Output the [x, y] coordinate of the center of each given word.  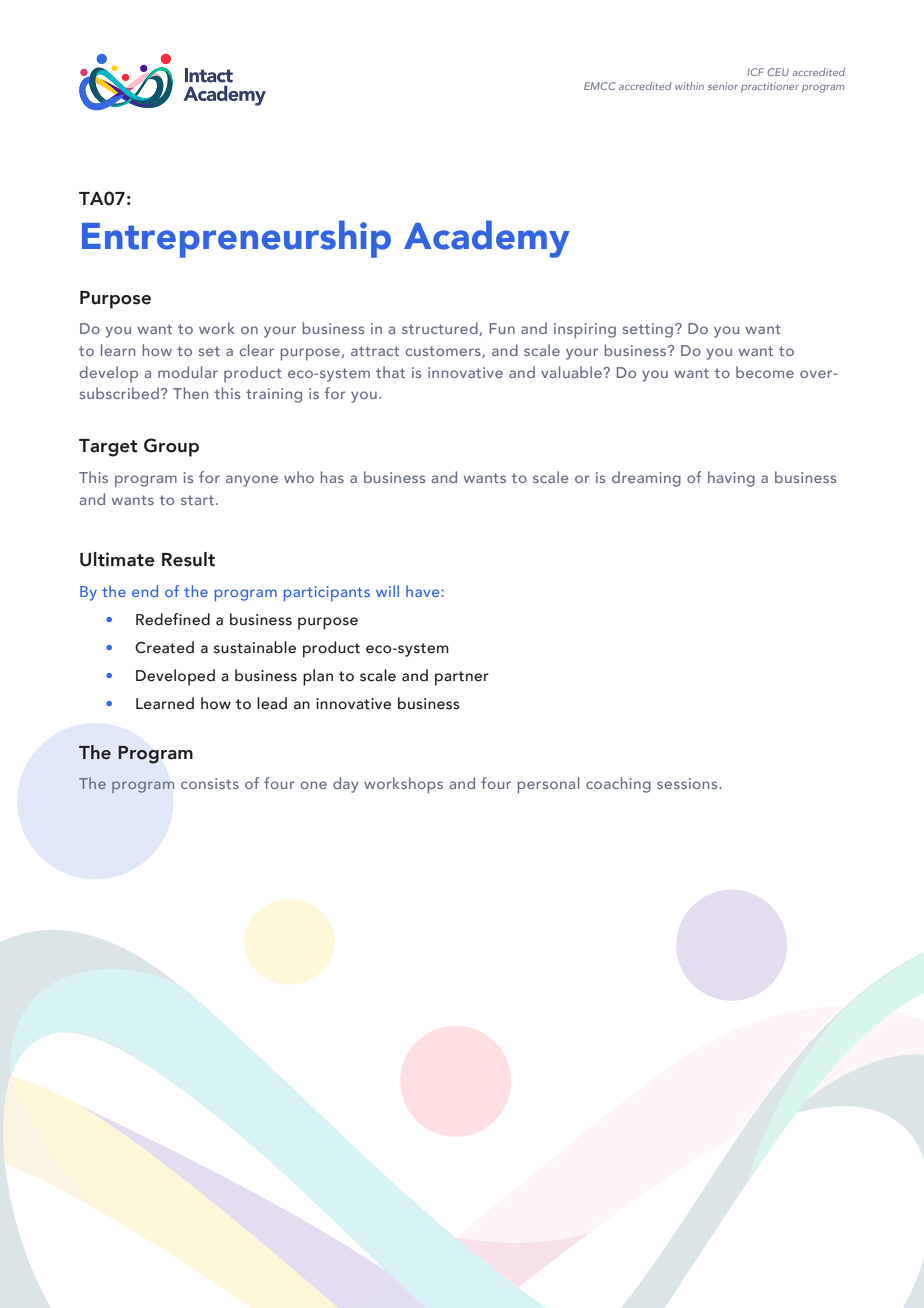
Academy [487, 239]
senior [723, 86]
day [346, 785]
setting [648, 330]
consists [210, 783]
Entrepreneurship [236, 239]
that [390, 372]
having [731, 479]
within [689, 86]
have [424, 591]
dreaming [646, 479]
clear [257, 350]
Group [171, 447]
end [145, 591]
